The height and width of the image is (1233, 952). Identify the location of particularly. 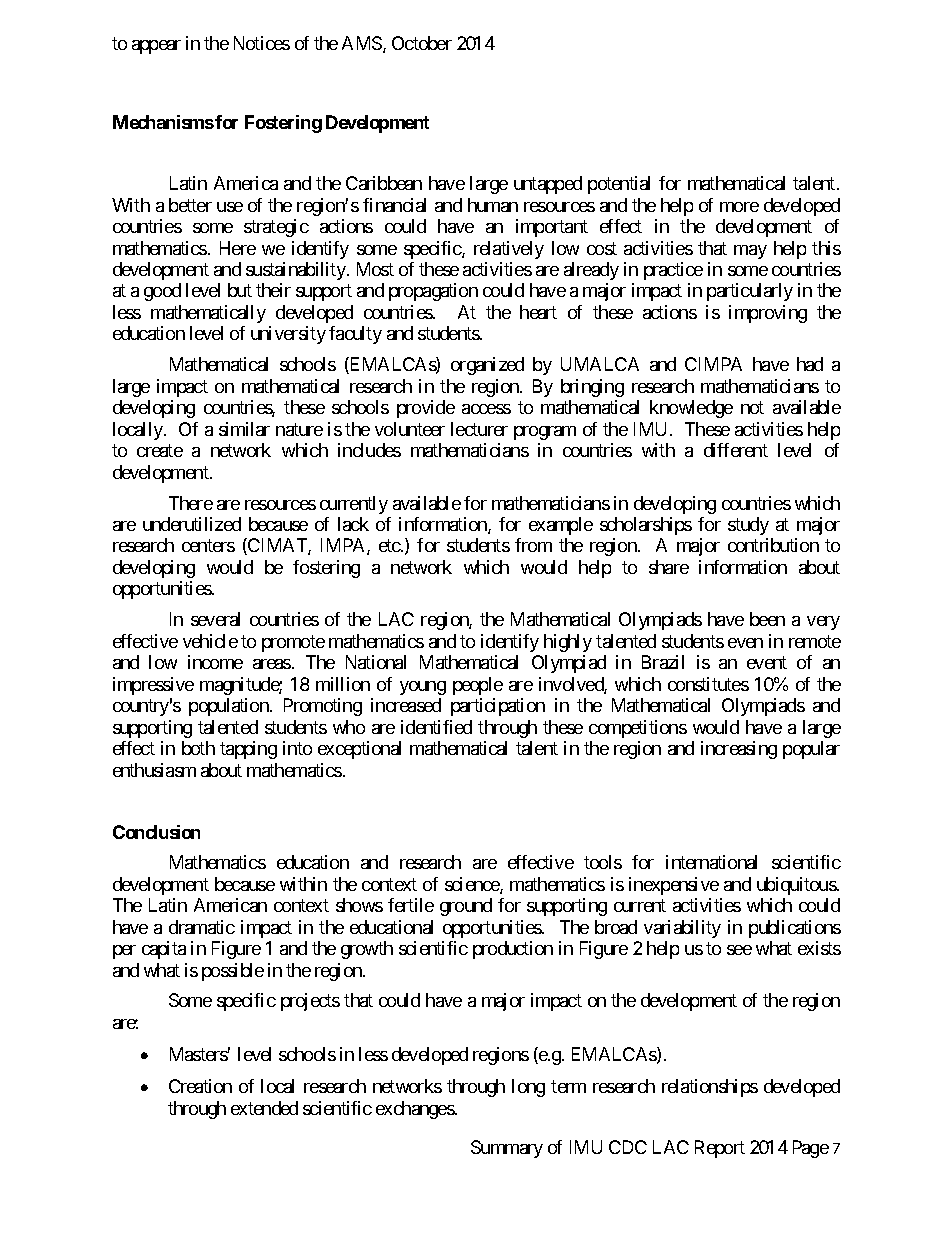
(750, 292).
